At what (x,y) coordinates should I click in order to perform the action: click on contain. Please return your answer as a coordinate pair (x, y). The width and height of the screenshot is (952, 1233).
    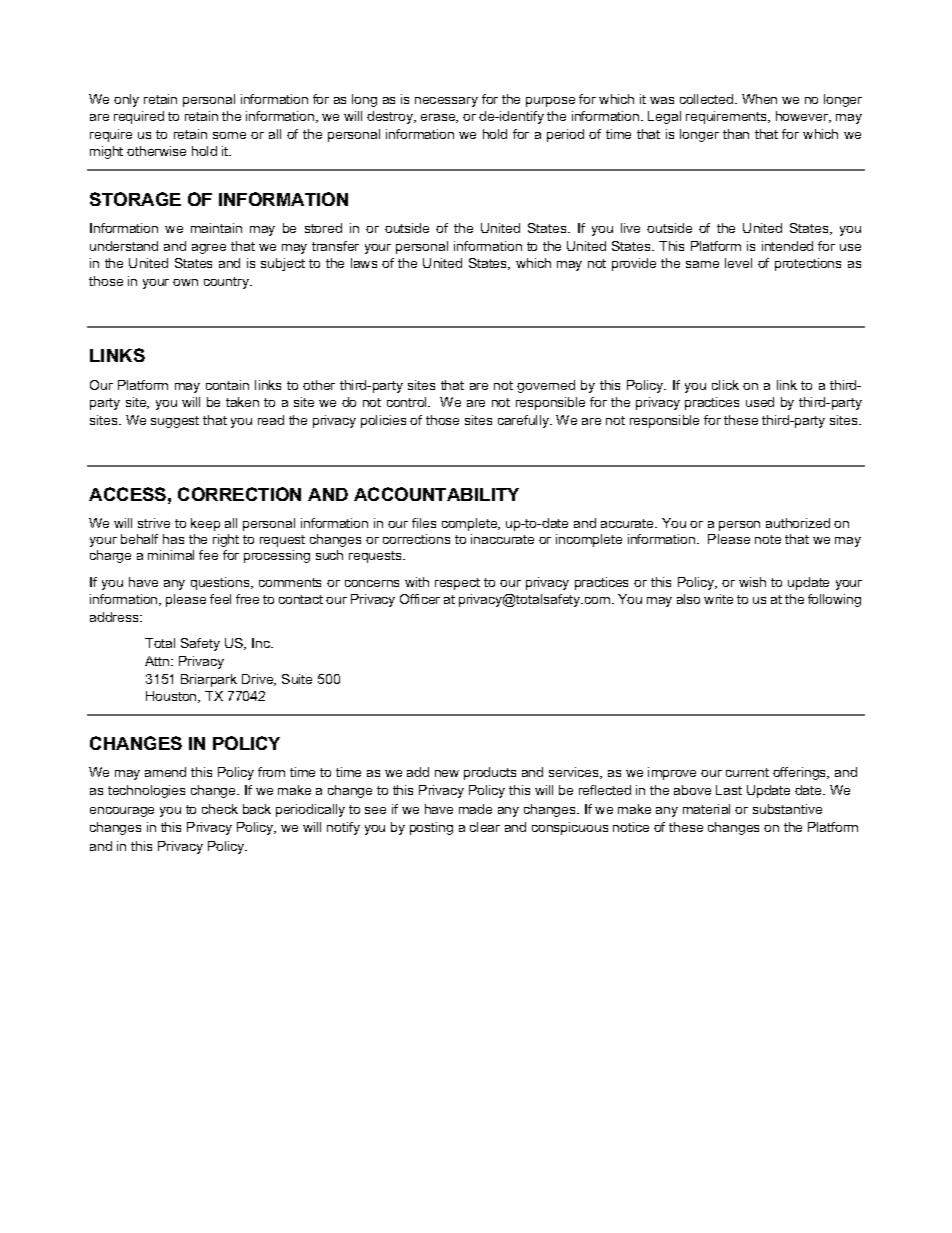
    Looking at the image, I should click on (227, 385).
